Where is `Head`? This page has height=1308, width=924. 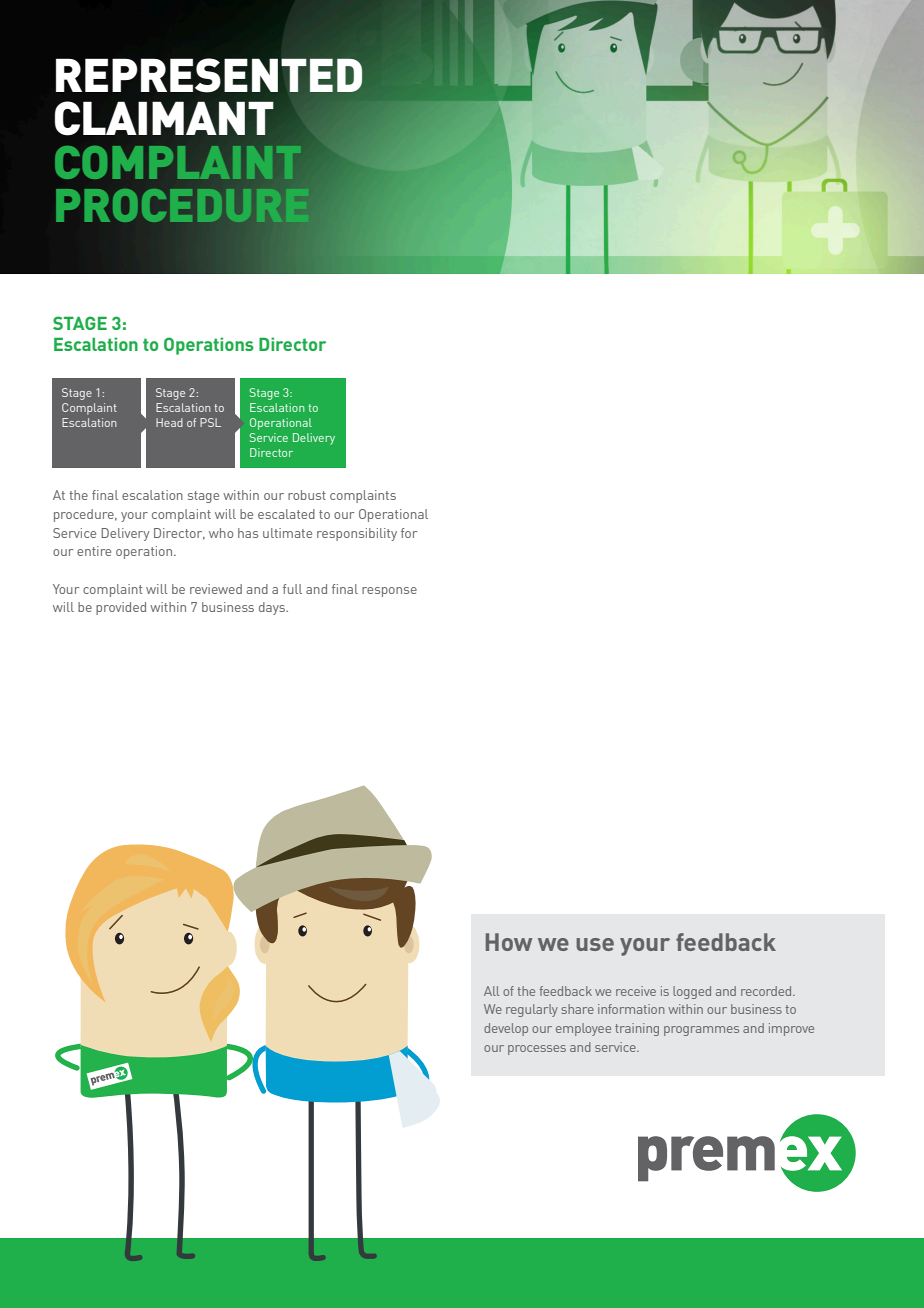 Head is located at coordinates (169, 422).
